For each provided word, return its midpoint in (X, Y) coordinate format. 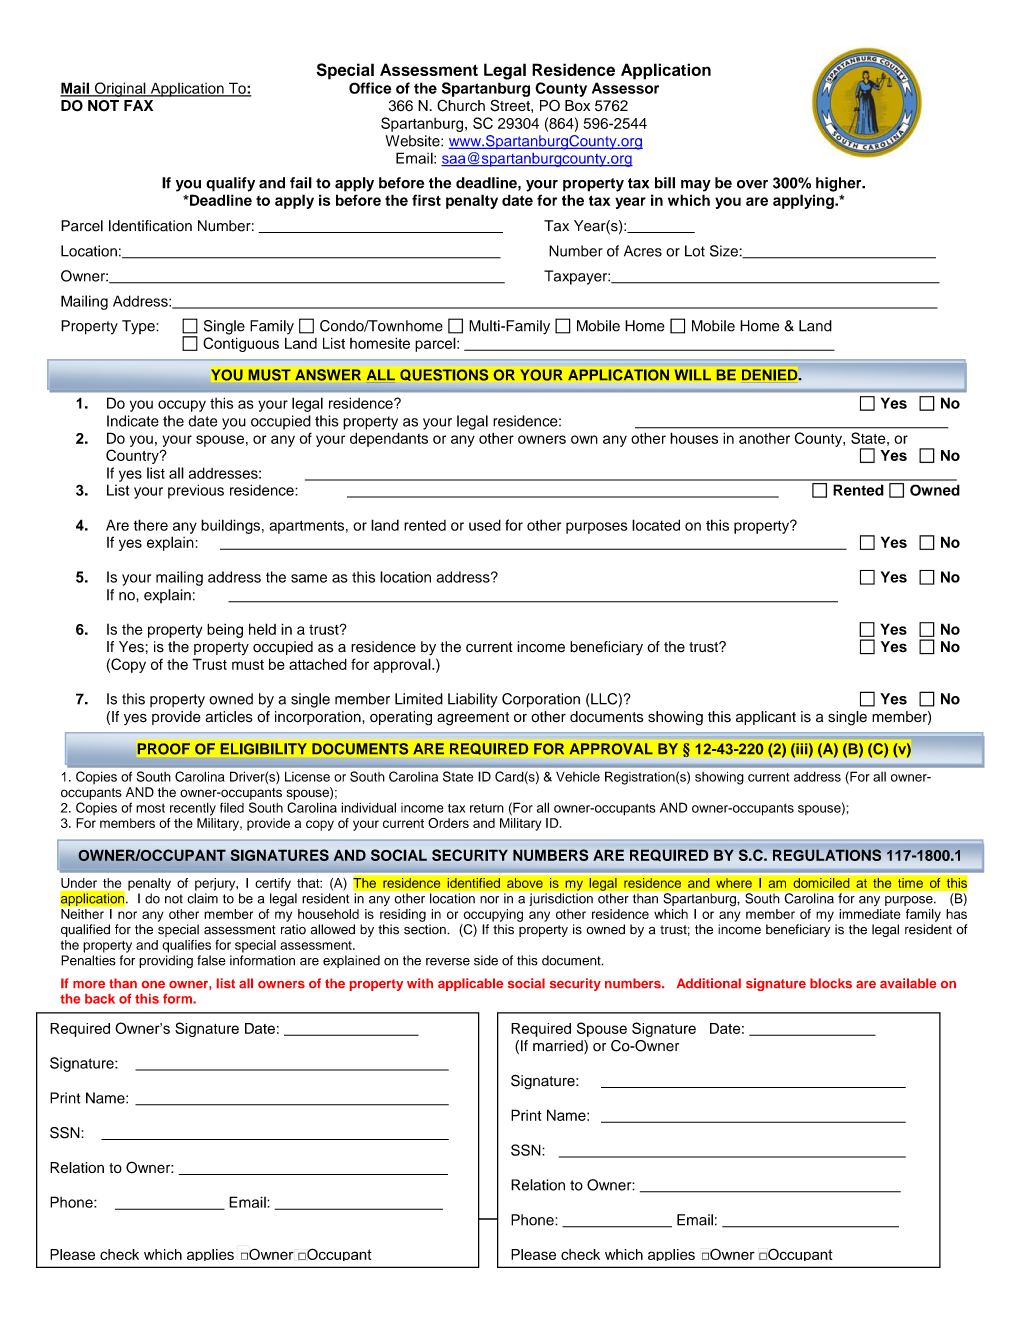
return (487, 808)
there (151, 525)
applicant (766, 718)
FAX (138, 105)
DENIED (771, 375)
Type (139, 327)
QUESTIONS (444, 375)
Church (461, 105)
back (100, 999)
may (696, 186)
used (485, 525)
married (559, 1047)
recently (193, 809)
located (656, 525)
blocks (831, 983)
